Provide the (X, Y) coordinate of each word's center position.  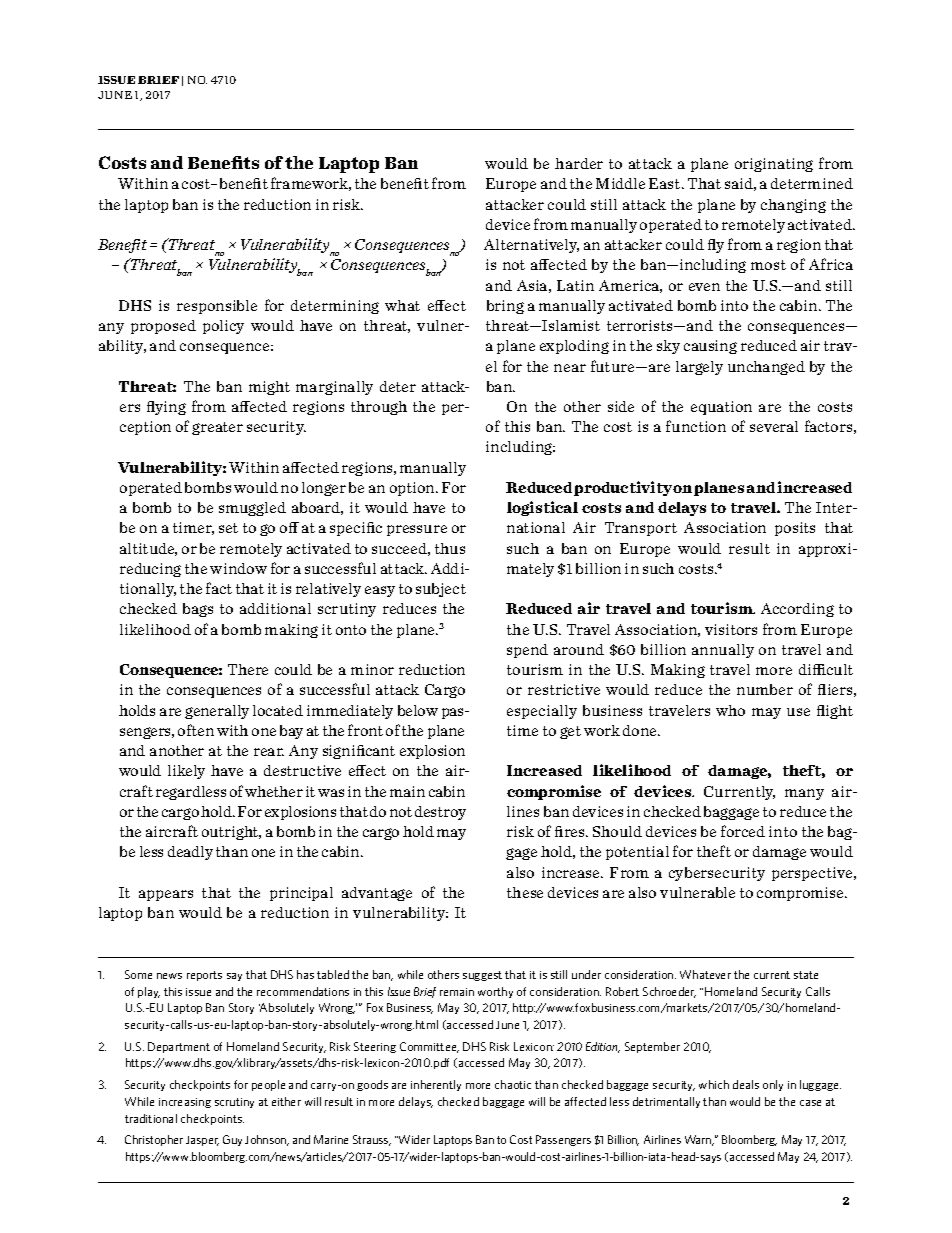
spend (527, 651)
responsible (217, 307)
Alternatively (531, 246)
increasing (185, 1103)
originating (774, 165)
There (248, 669)
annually (723, 651)
